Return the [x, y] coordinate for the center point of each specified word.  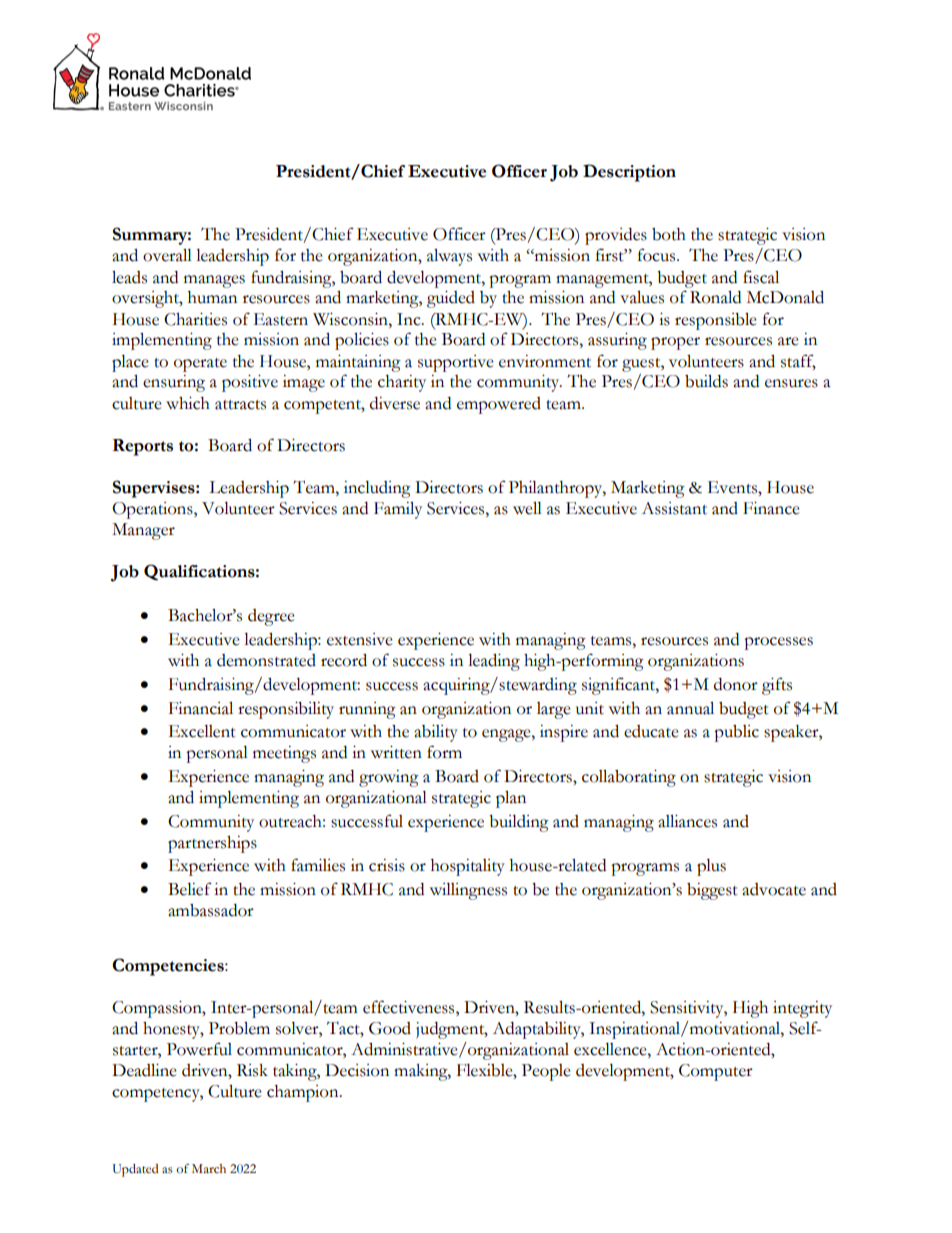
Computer [716, 1072]
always [449, 257]
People [546, 1072]
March [209, 1168]
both [669, 234]
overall [167, 255]
